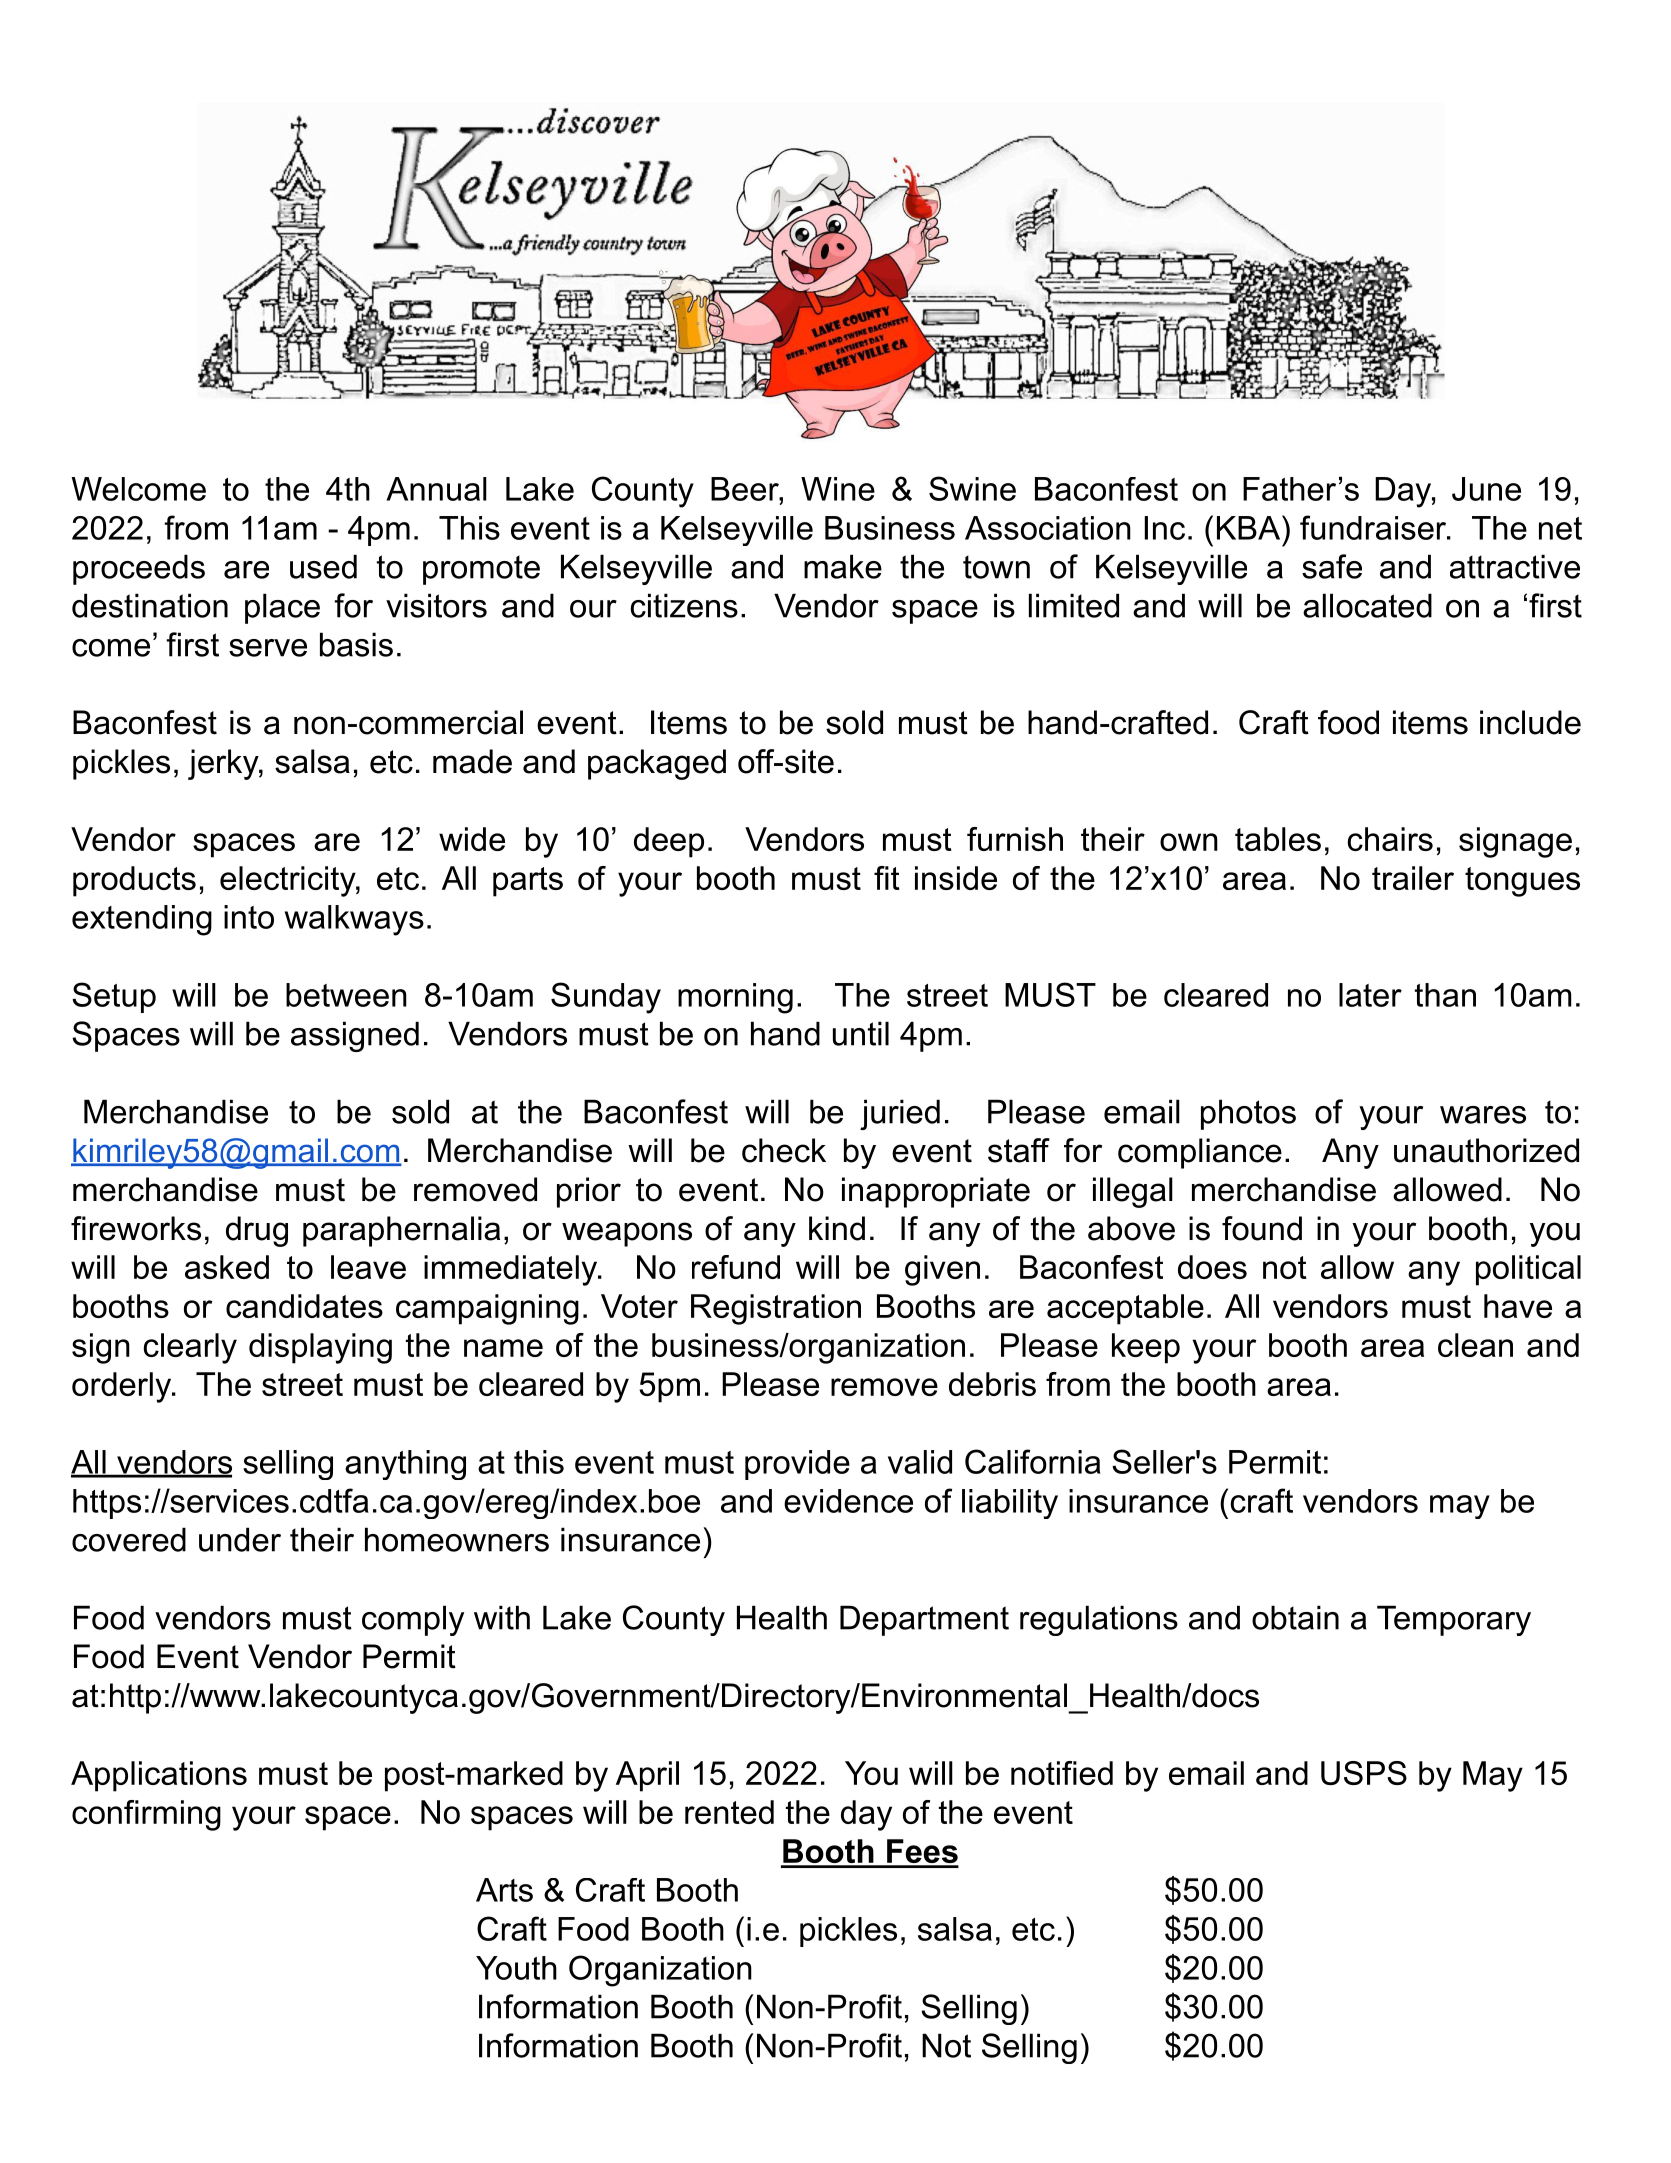 The height and width of the page is (2163, 1671). I want to click on clean, so click(1475, 1345).
